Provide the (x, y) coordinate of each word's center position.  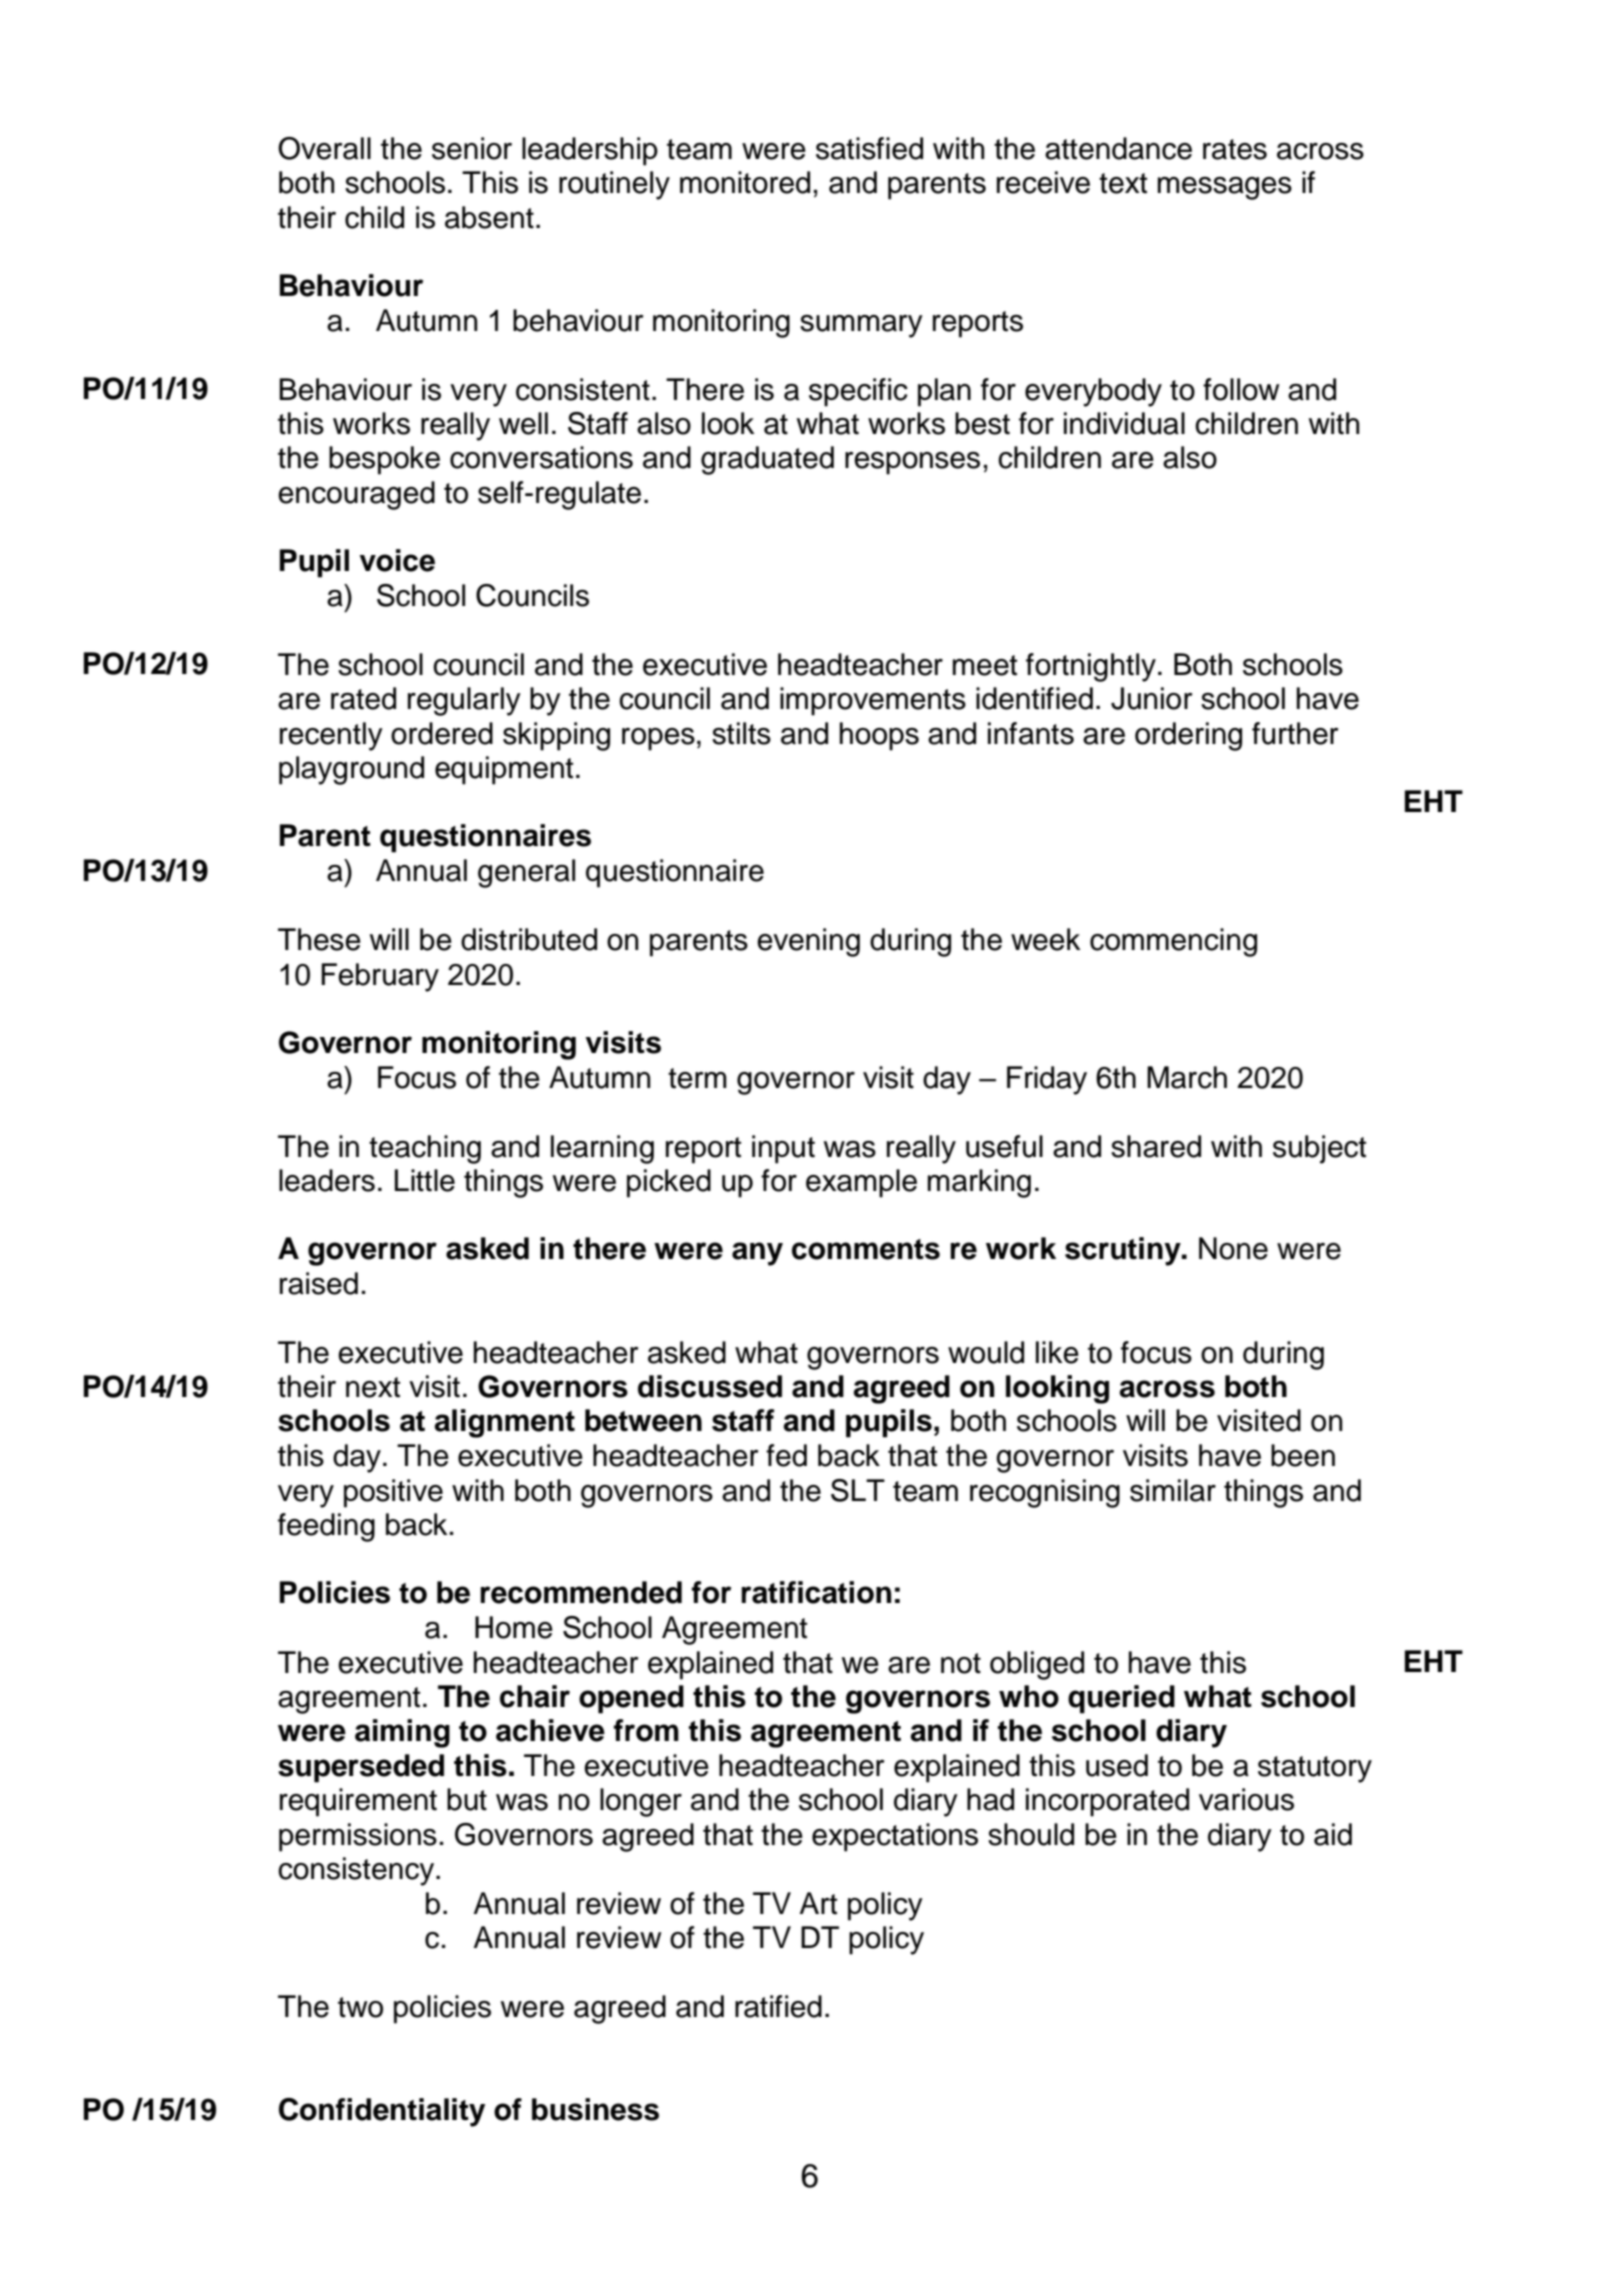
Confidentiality (382, 2112)
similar (1173, 1490)
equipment (504, 770)
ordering (1188, 736)
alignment (504, 1423)
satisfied (869, 148)
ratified (778, 2006)
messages (1225, 188)
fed (786, 1455)
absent (489, 217)
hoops (879, 736)
